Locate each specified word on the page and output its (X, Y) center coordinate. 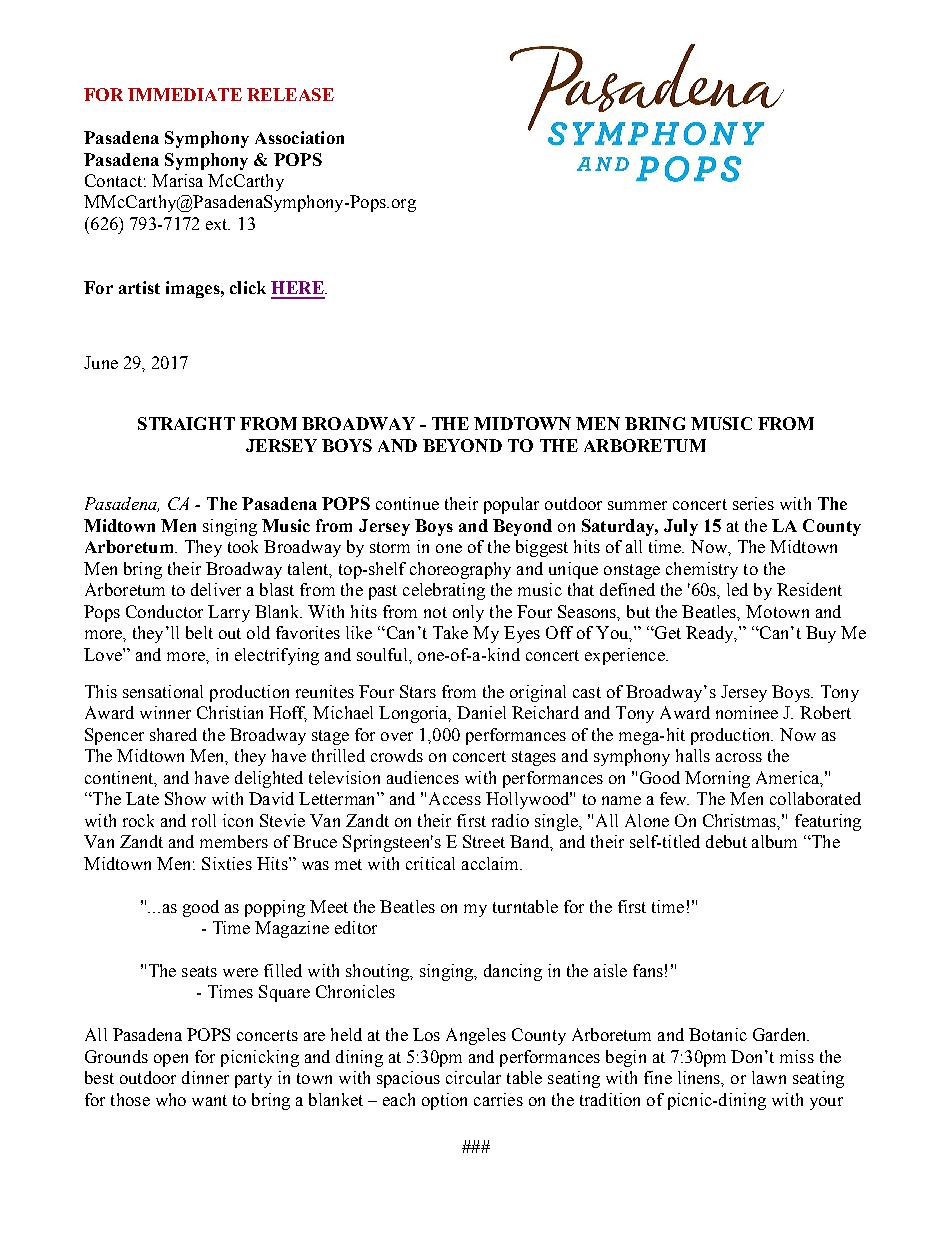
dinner (205, 1077)
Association (299, 137)
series (753, 503)
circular (473, 1077)
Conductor (164, 611)
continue (407, 503)
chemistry (702, 570)
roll (204, 820)
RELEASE (290, 94)
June (101, 362)
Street (484, 841)
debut (726, 841)
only (468, 613)
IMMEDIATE (185, 94)
